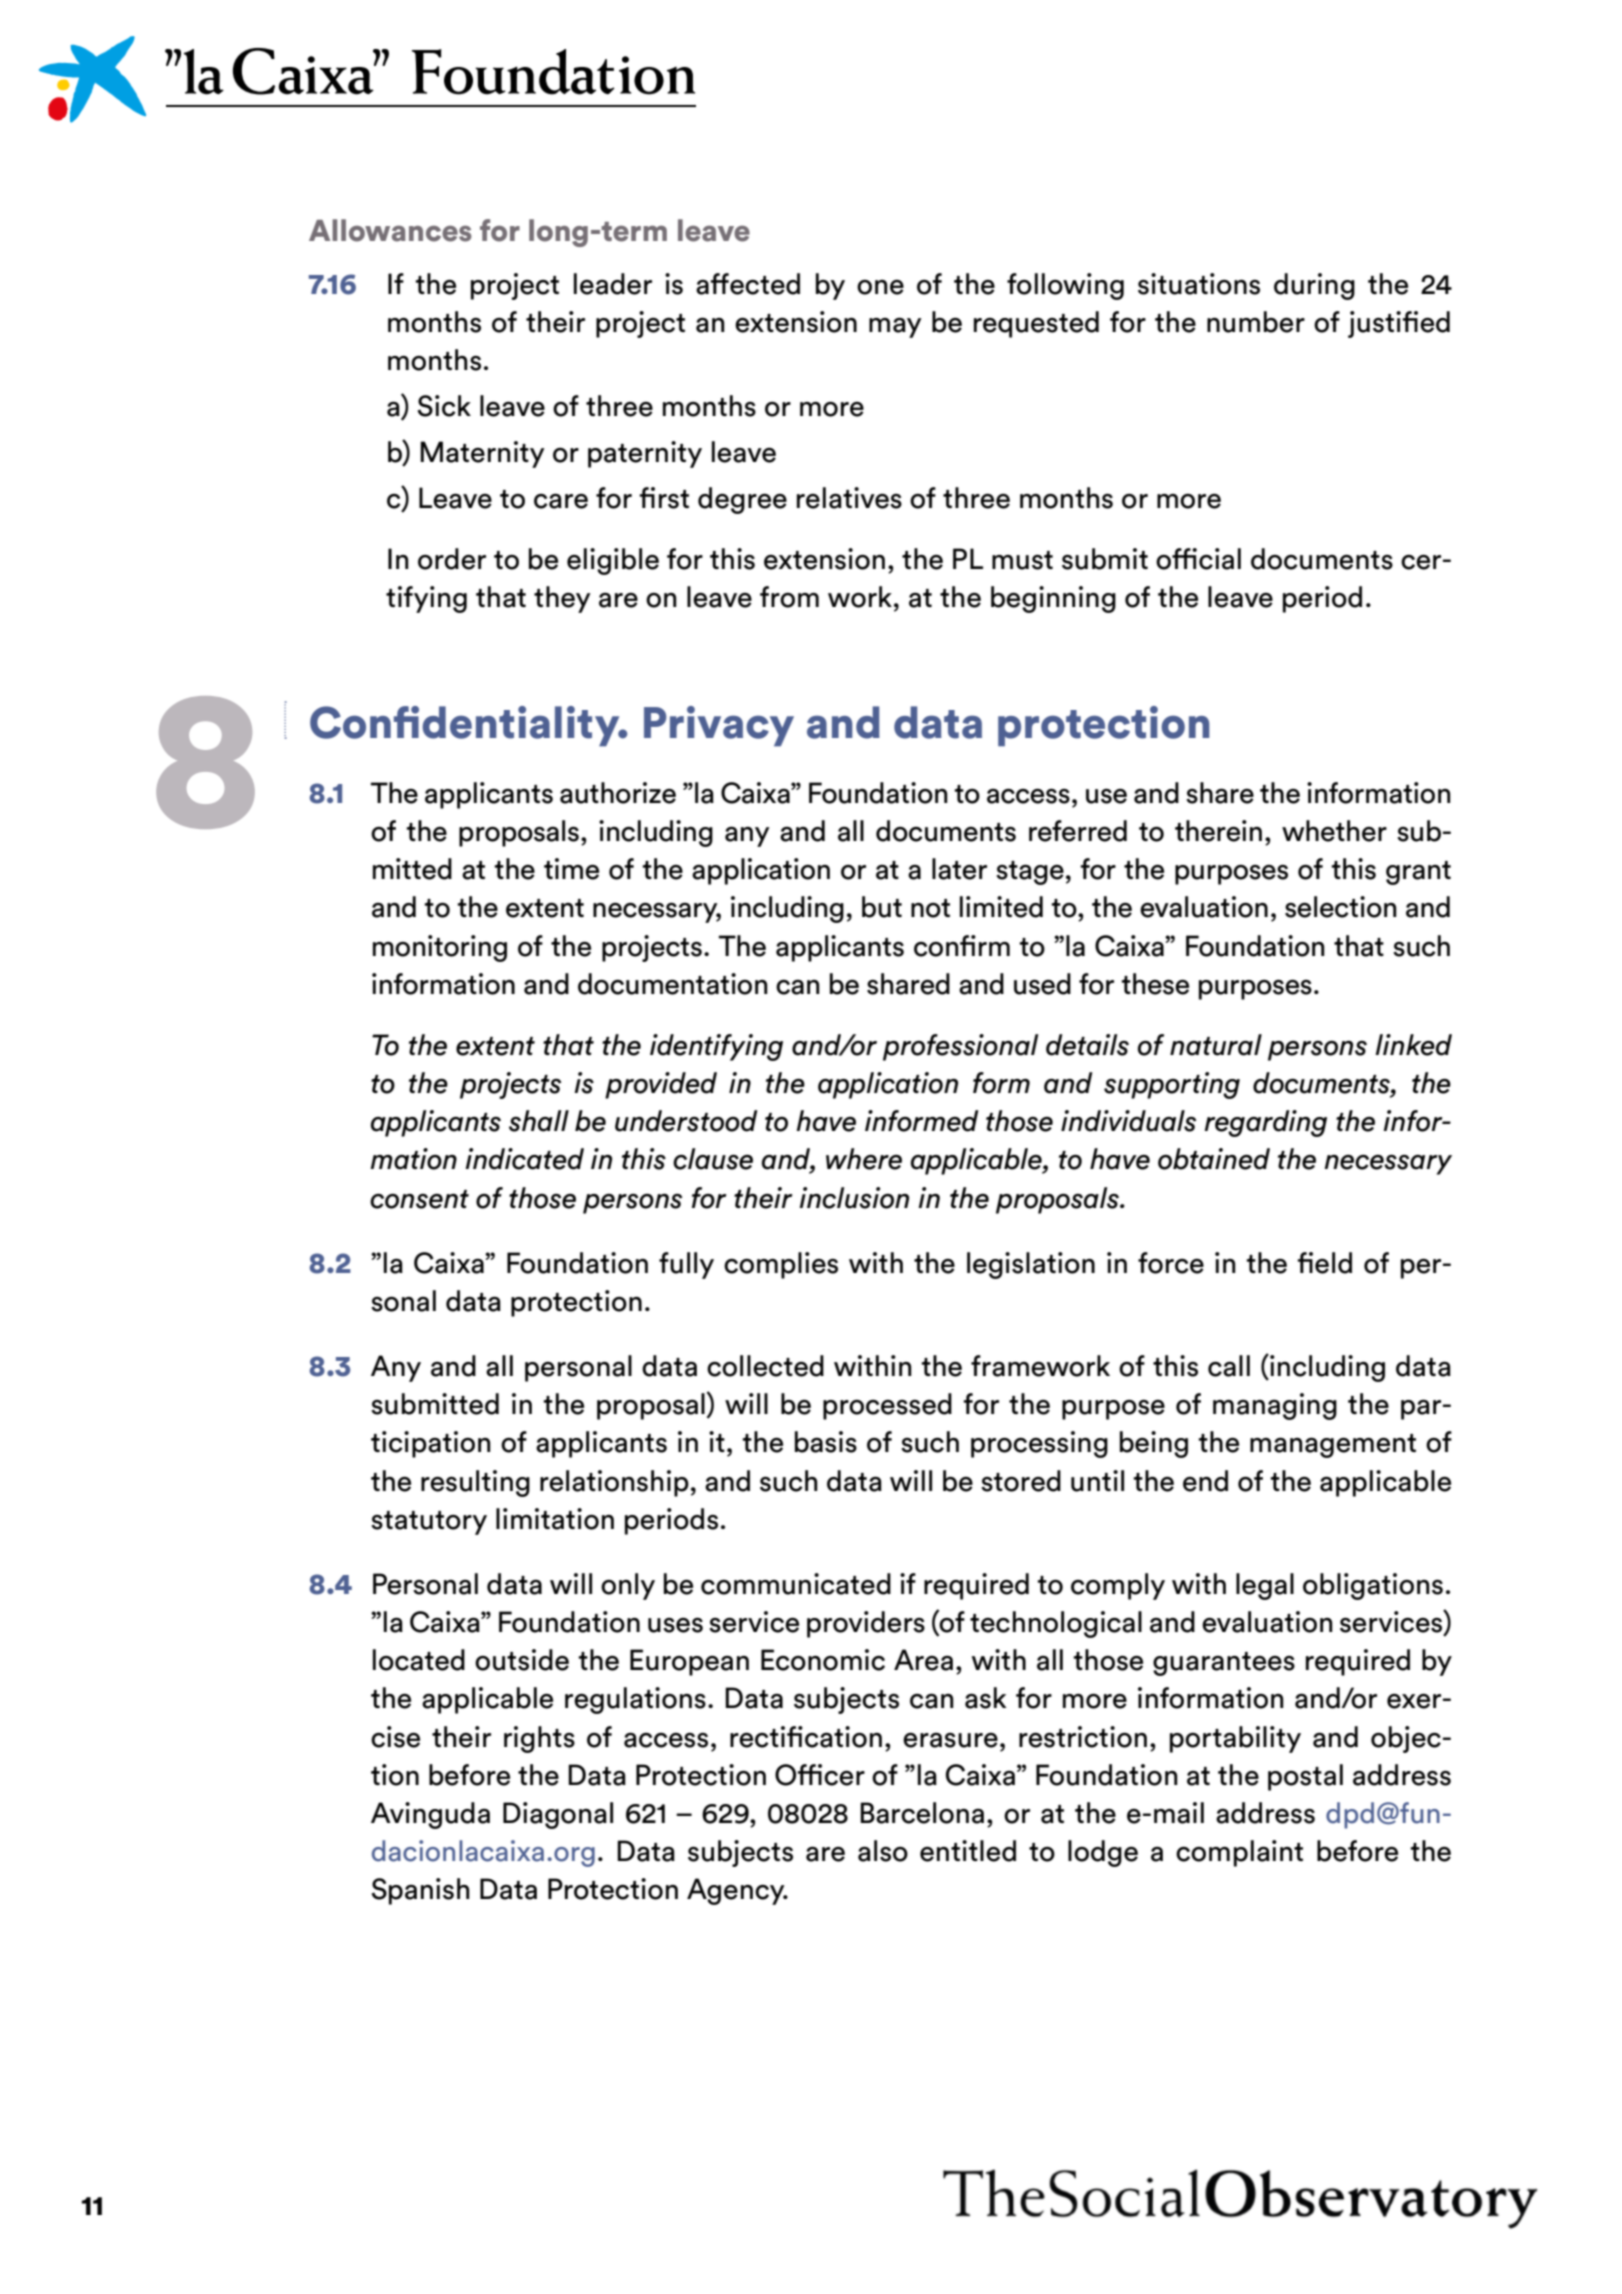  What do you see at coordinates (1239, 1853) in the screenshot?
I see `complaint` at bounding box center [1239, 1853].
